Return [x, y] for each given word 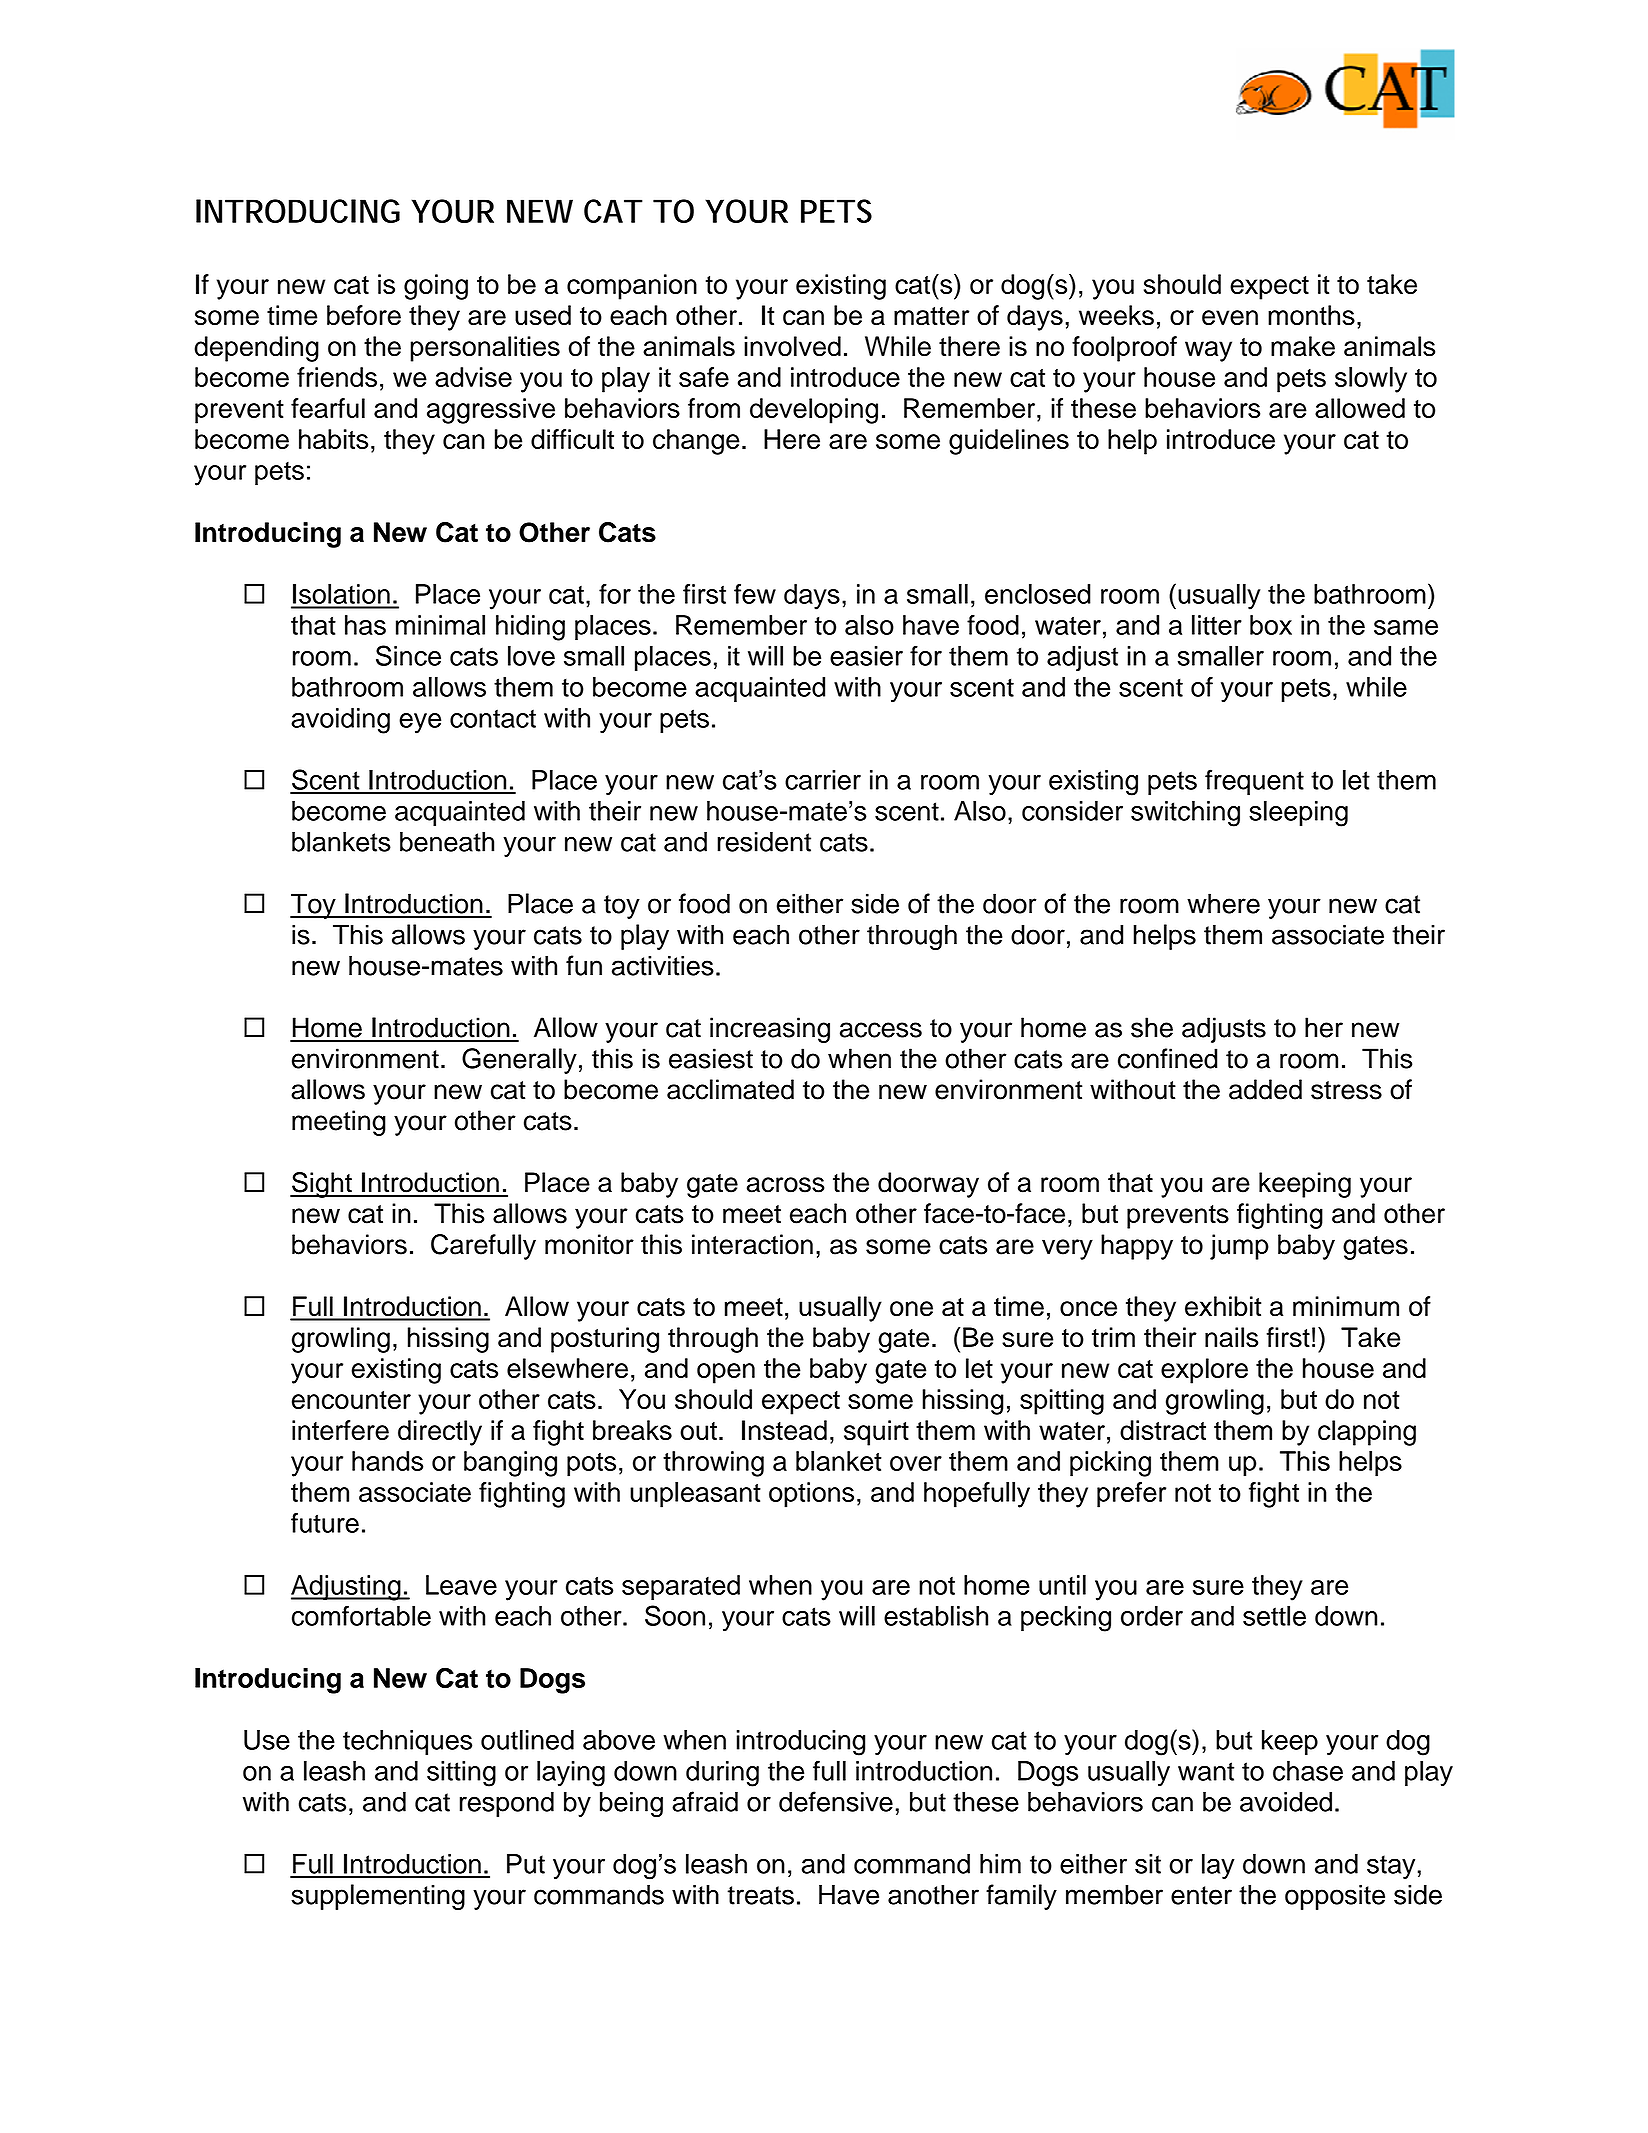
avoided [1286, 1802]
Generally [519, 1061]
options [811, 1495]
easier [866, 656]
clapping [1367, 1433]
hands [387, 1461]
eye [420, 723]
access [881, 1030]
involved [792, 346]
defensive [836, 1801]
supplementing [378, 1897]
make [1303, 346]
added [1265, 1089]
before [364, 315]
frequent [1254, 782]
